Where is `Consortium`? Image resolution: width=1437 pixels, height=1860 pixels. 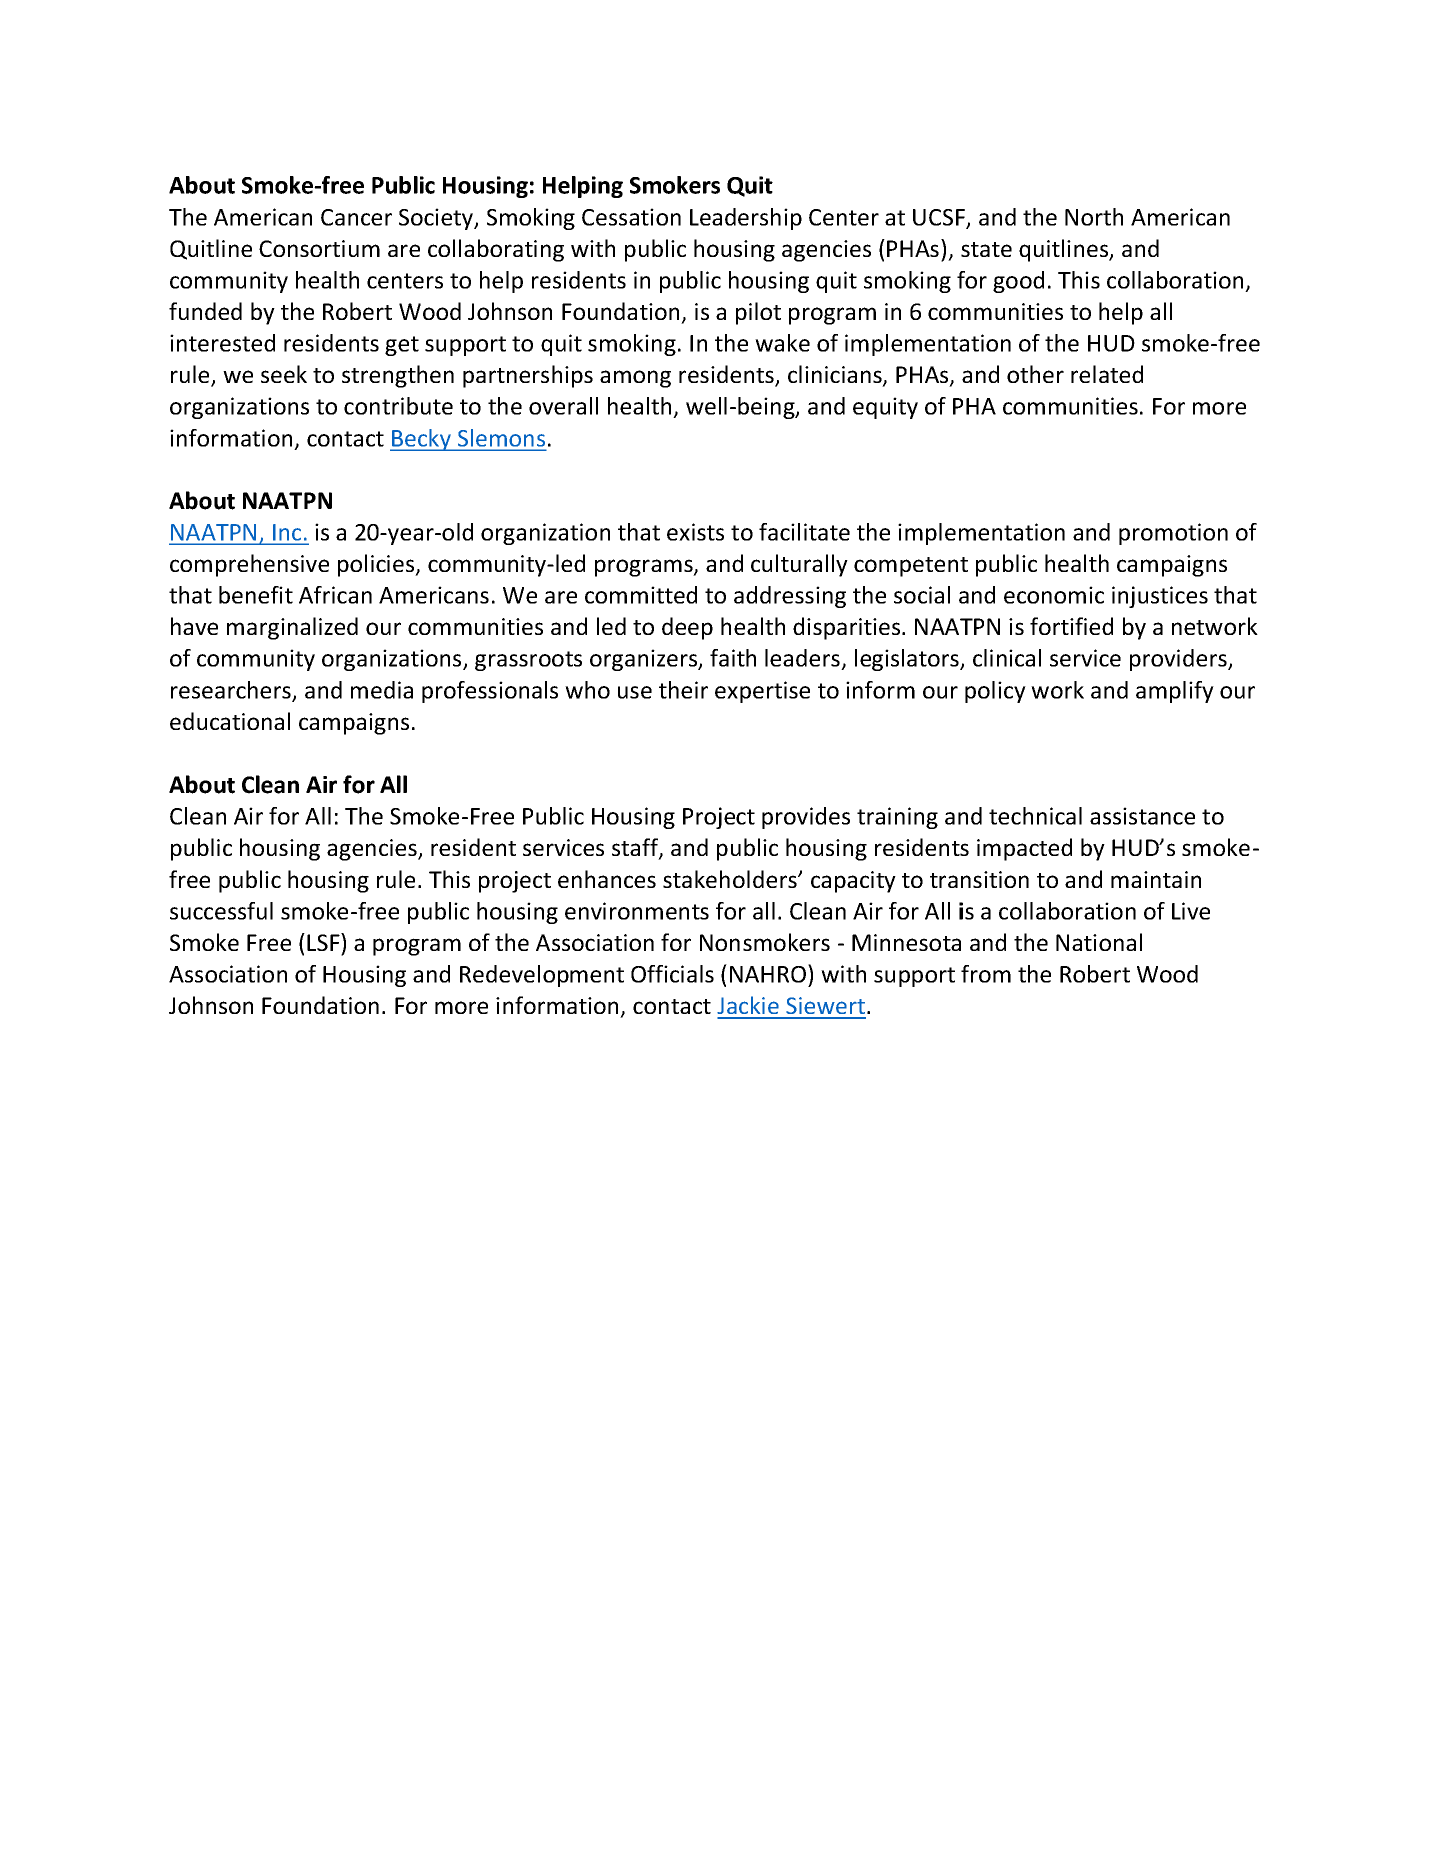 Consortium is located at coordinates (319, 248).
